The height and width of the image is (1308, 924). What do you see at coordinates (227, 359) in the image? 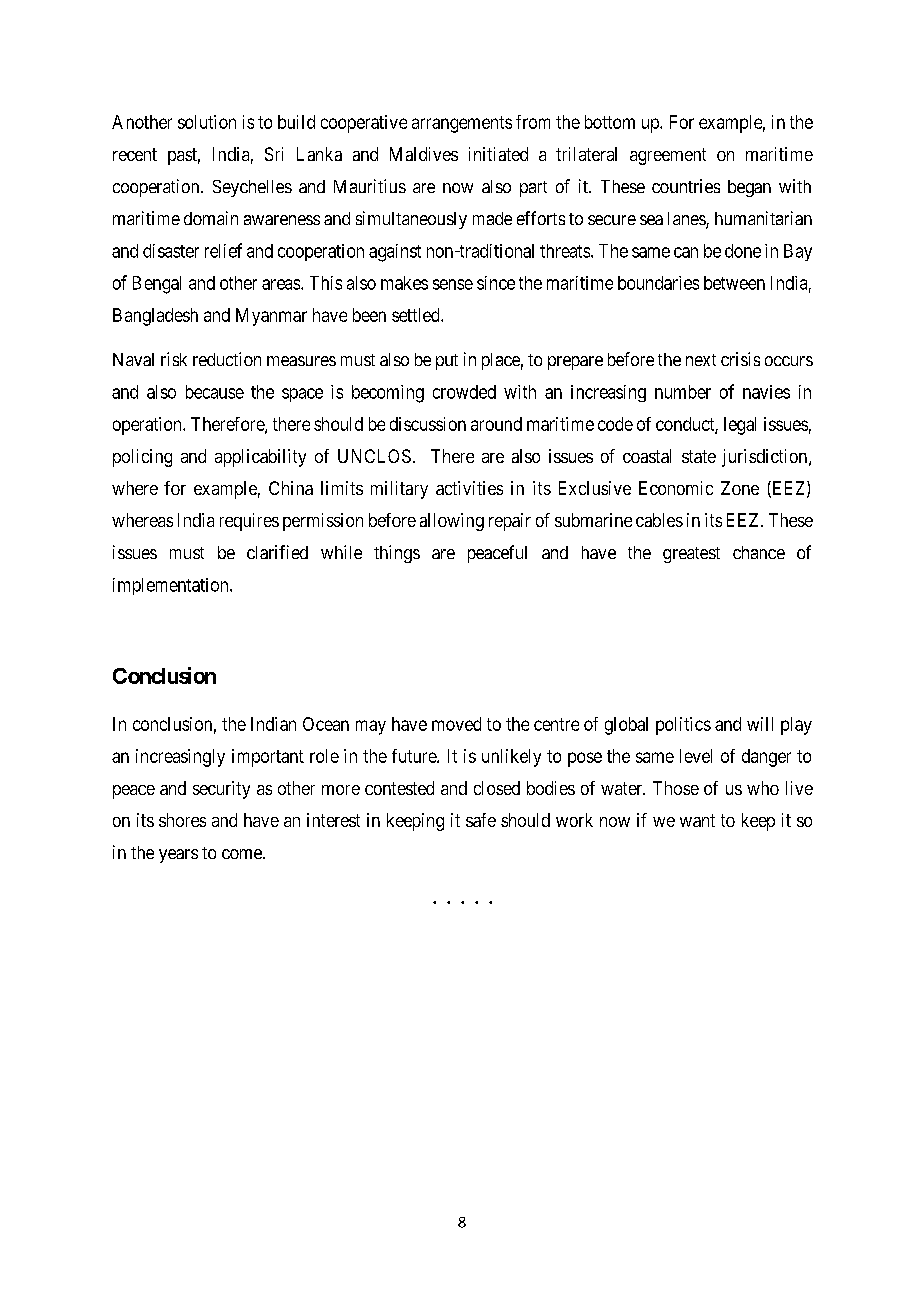
I see `reduction` at bounding box center [227, 359].
